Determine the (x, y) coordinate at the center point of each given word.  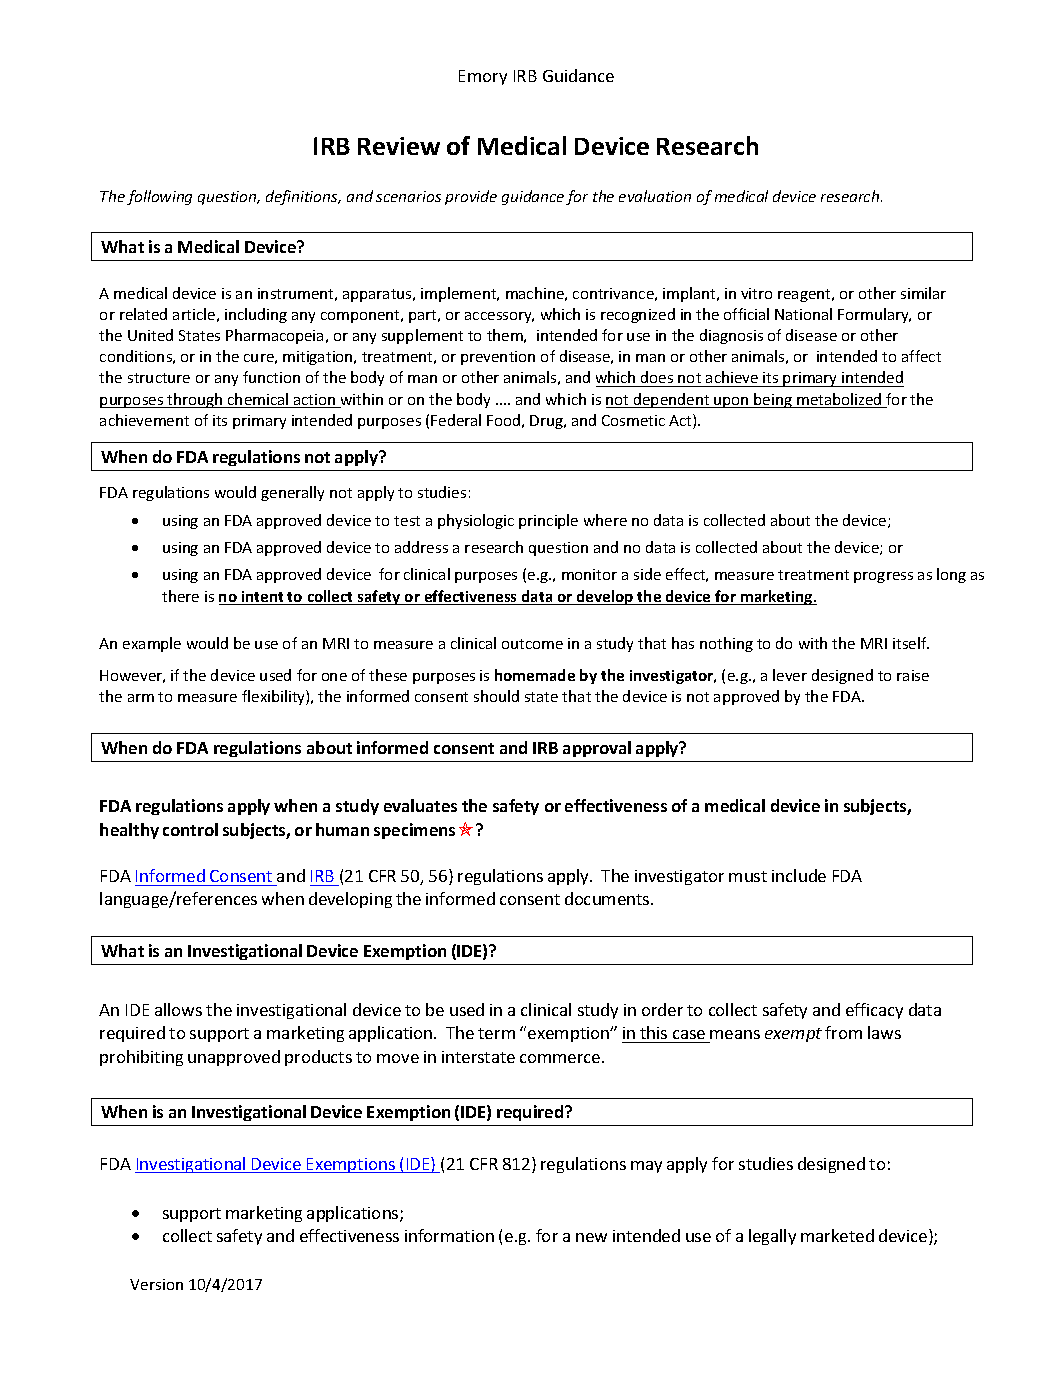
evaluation (655, 196)
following (159, 197)
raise (913, 675)
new (591, 1237)
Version (156, 1284)
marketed (837, 1235)
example (152, 644)
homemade (535, 675)
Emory (483, 77)
